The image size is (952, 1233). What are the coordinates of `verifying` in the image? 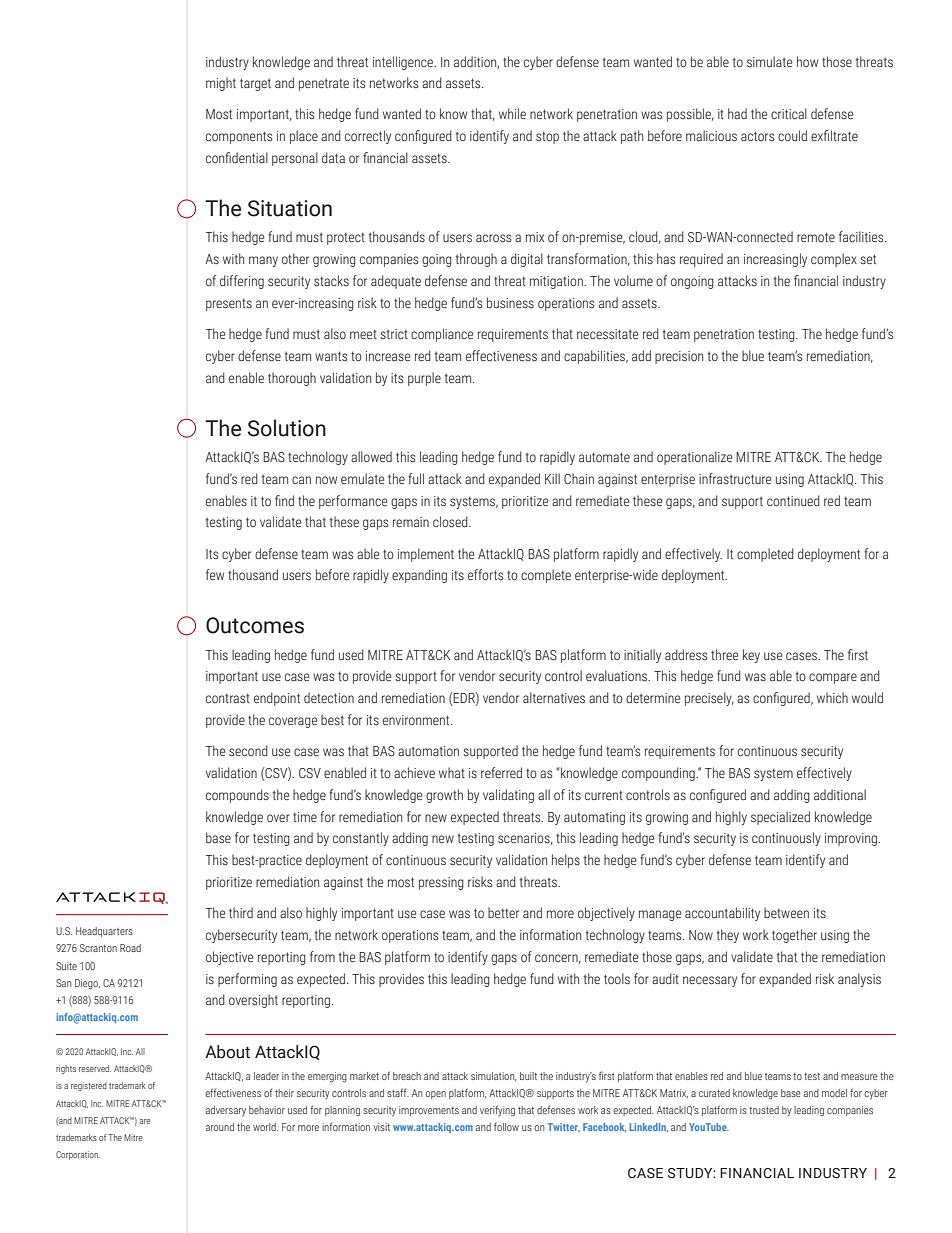 It's located at (497, 1111).
